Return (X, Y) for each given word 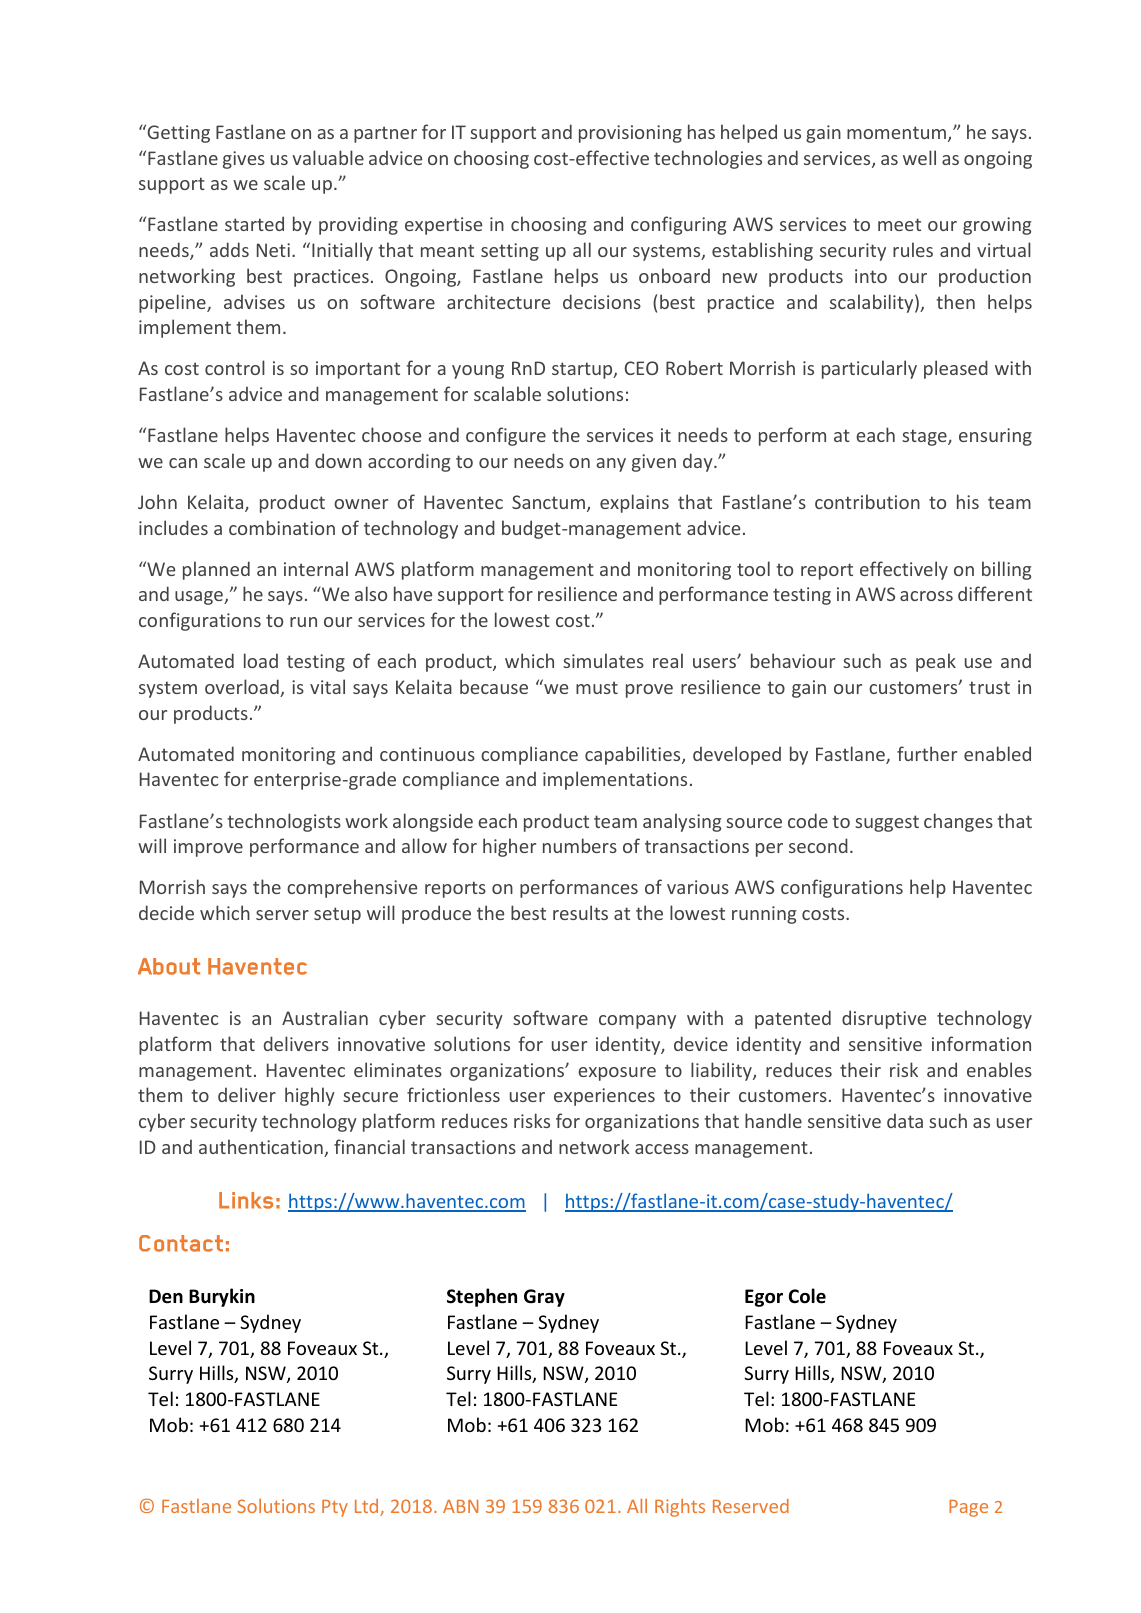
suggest (887, 823)
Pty (335, 1508)
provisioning (630, 134)
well (919, 157)
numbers (580, 845)
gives (244, 160)
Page (968, 1508)
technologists (284, 822)
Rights (680, 1508)
